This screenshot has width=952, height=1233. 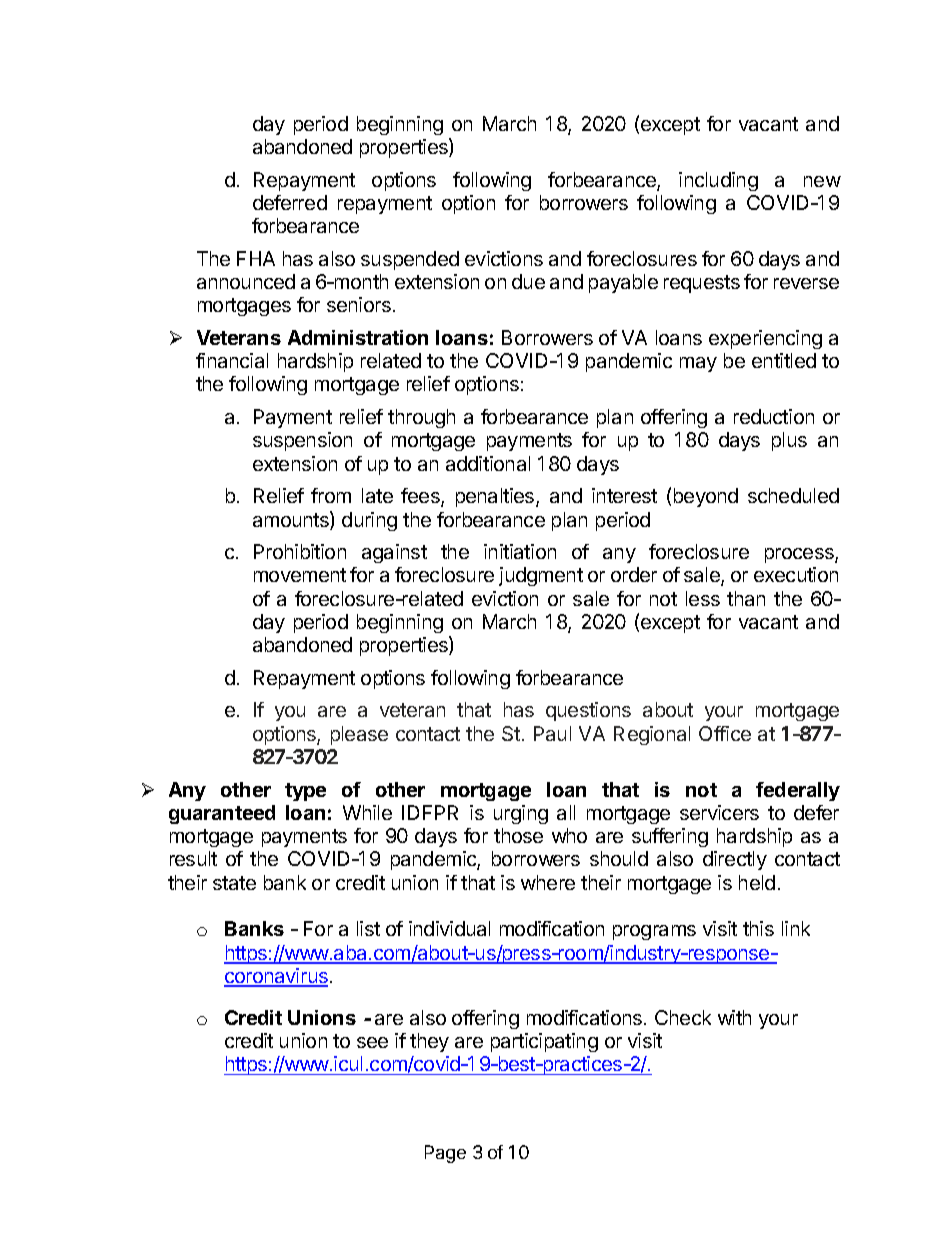 I want to click on due, so click(x=528, y=281).
